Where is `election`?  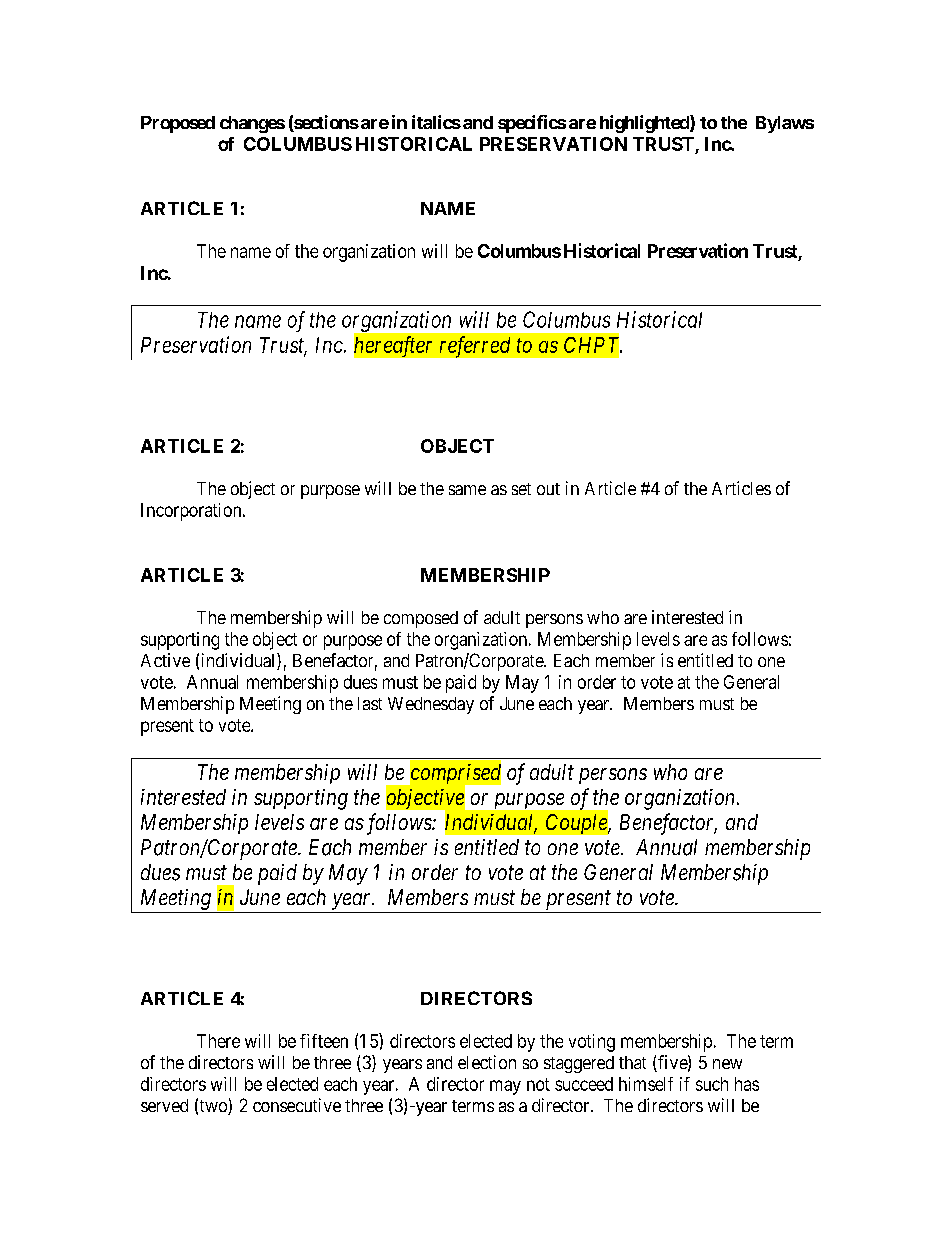 election is located at coordinates (487, 1062).
